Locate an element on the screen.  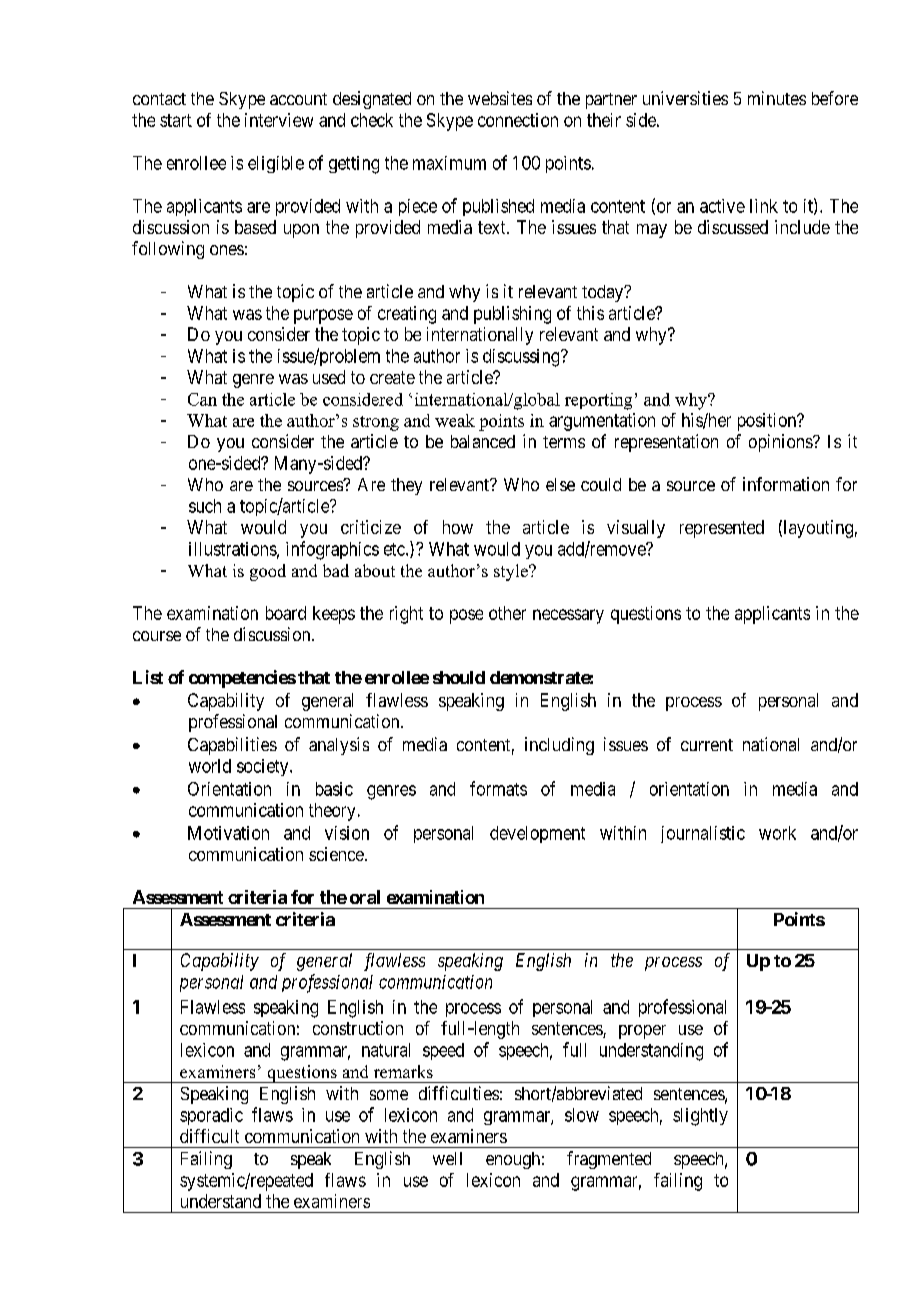
board is located at coordinates (286, 613).
